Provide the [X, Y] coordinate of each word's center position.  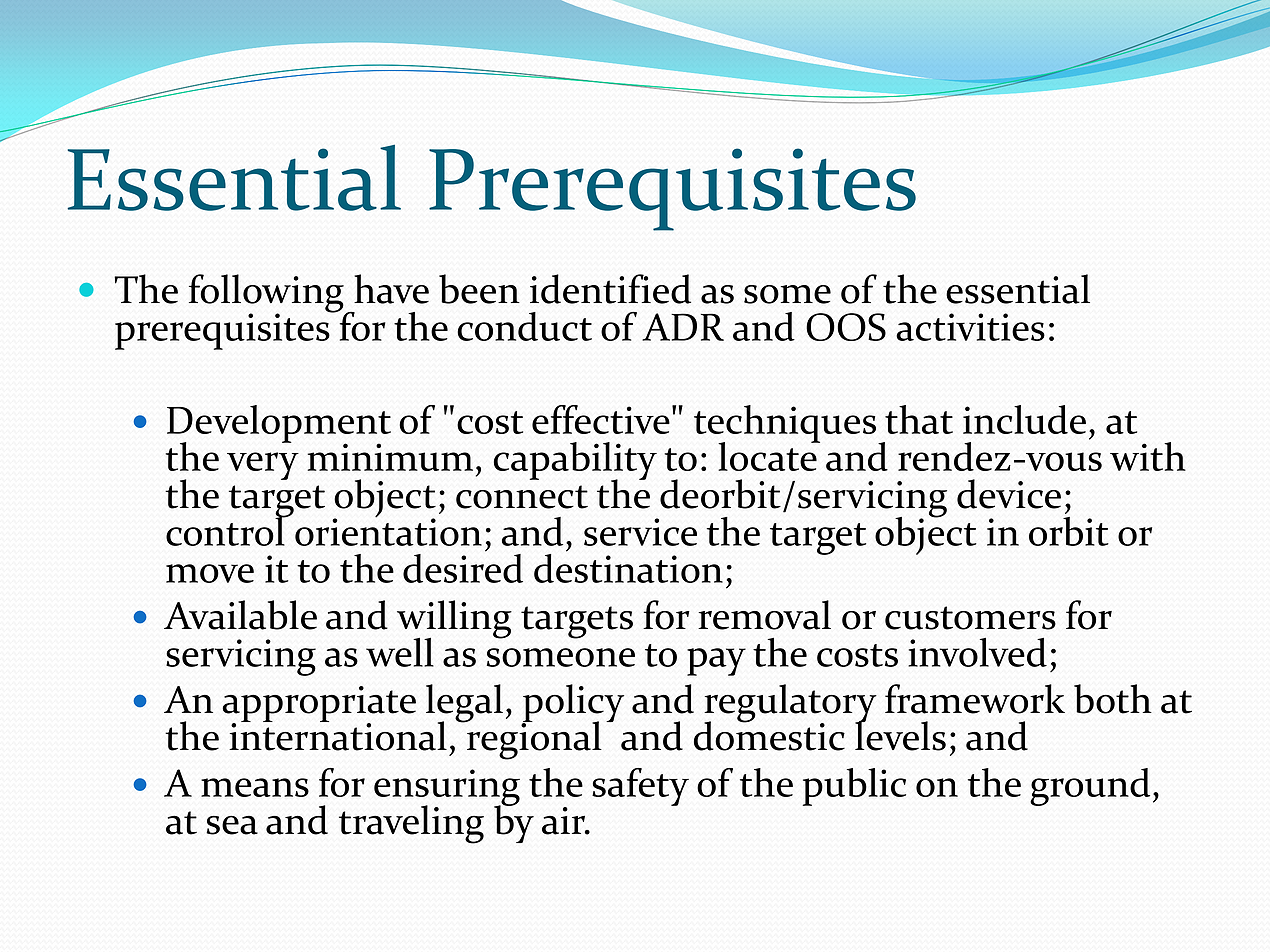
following [267, 294]
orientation [388, 531]
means [255, 787]
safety [640, 787]
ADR [683, 327]
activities [970, 327]
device [1009, 494]
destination [628, 567]
